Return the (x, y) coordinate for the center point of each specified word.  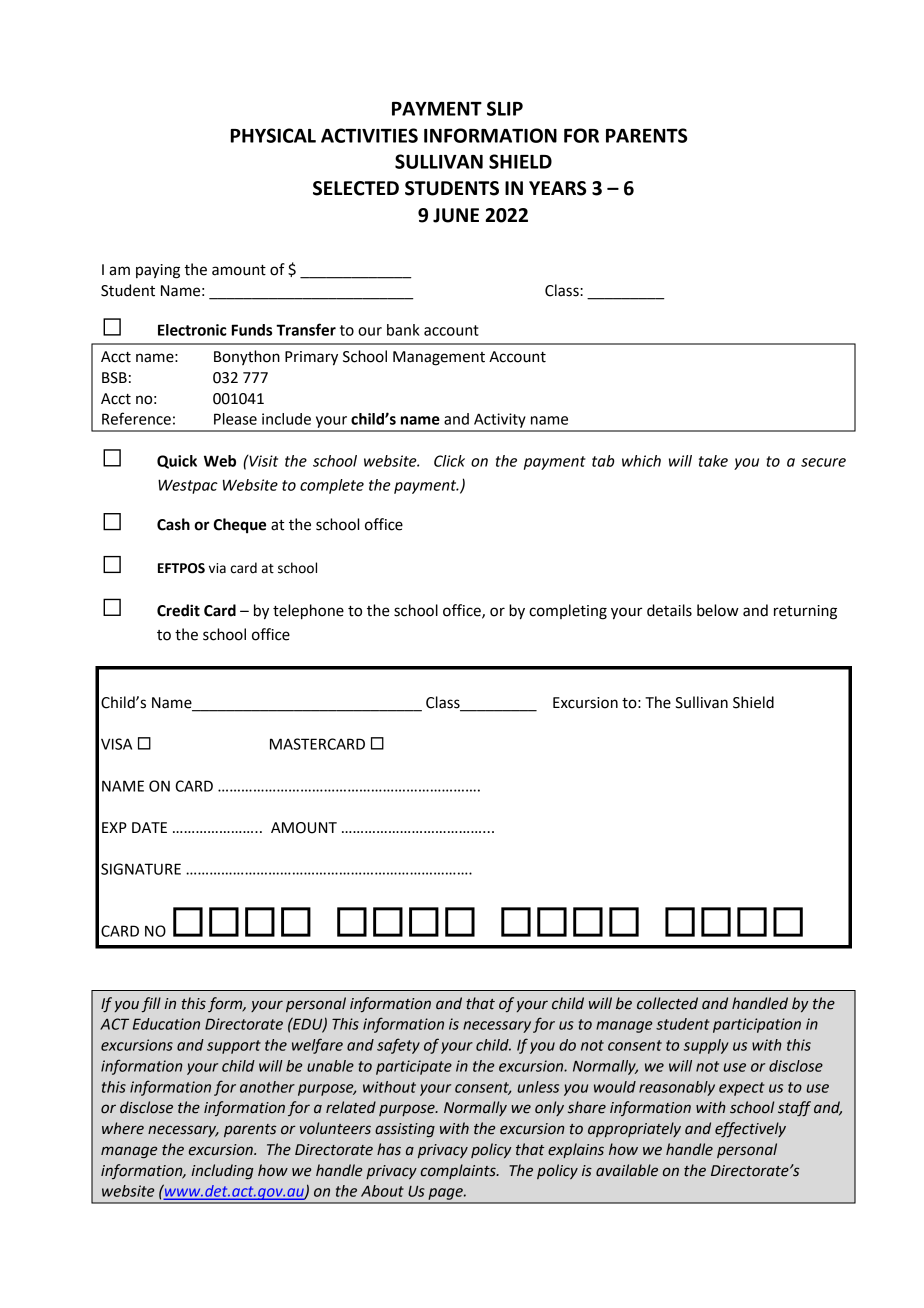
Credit (178, 610)
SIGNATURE (141, 869)
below (718, 610)
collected (667, 1003)
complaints (459, 1171)
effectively (750, 1129)
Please (235, 419)
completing (568, 612)
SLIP (505, 108)
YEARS (557, 188)
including (222, 1171)
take (713, 461)
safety (398, 1046)
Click (449, 461)
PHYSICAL (273, 135)
